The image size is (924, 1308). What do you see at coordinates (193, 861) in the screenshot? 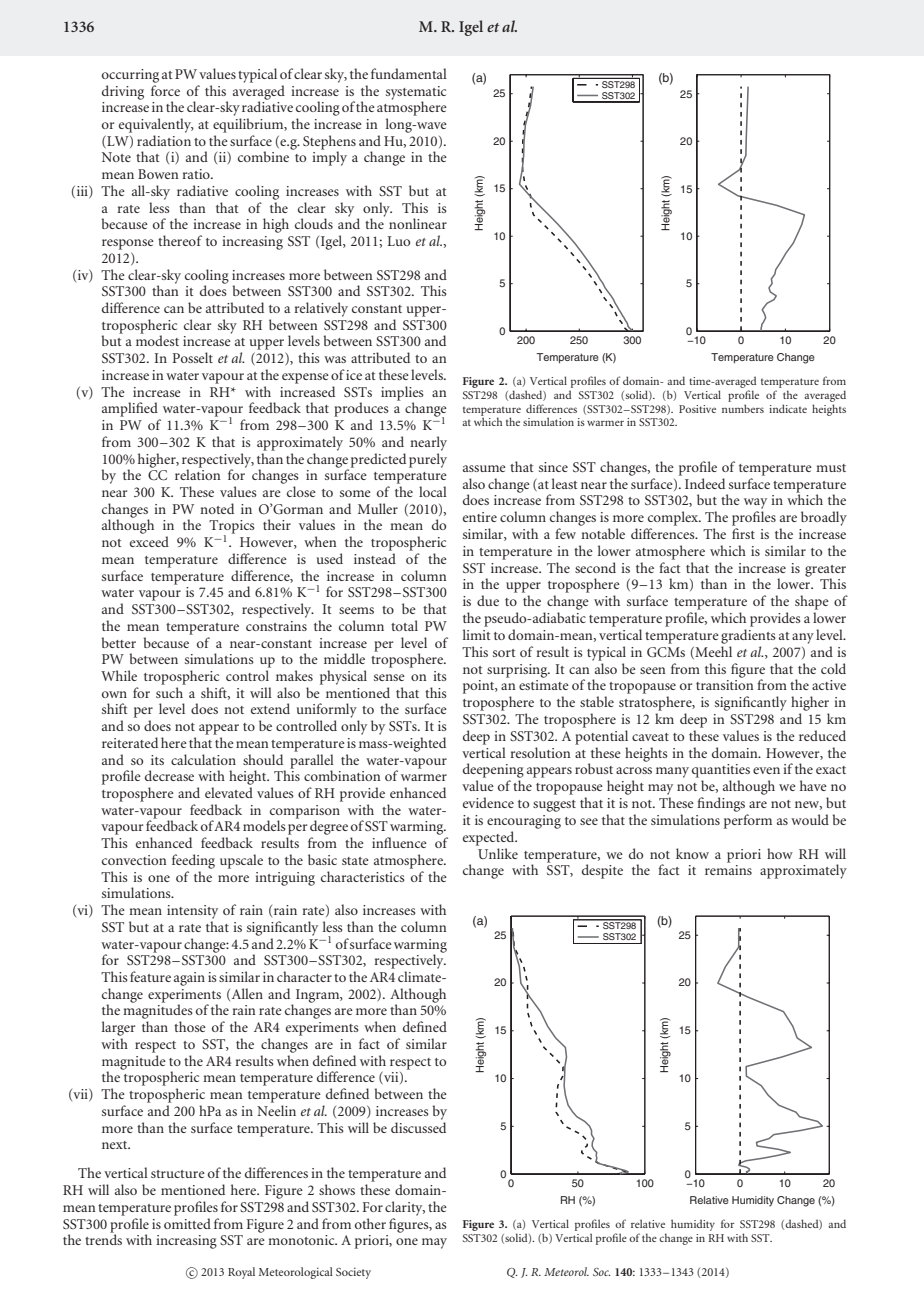
I see `feeding` at bounding box center [193, 861].
